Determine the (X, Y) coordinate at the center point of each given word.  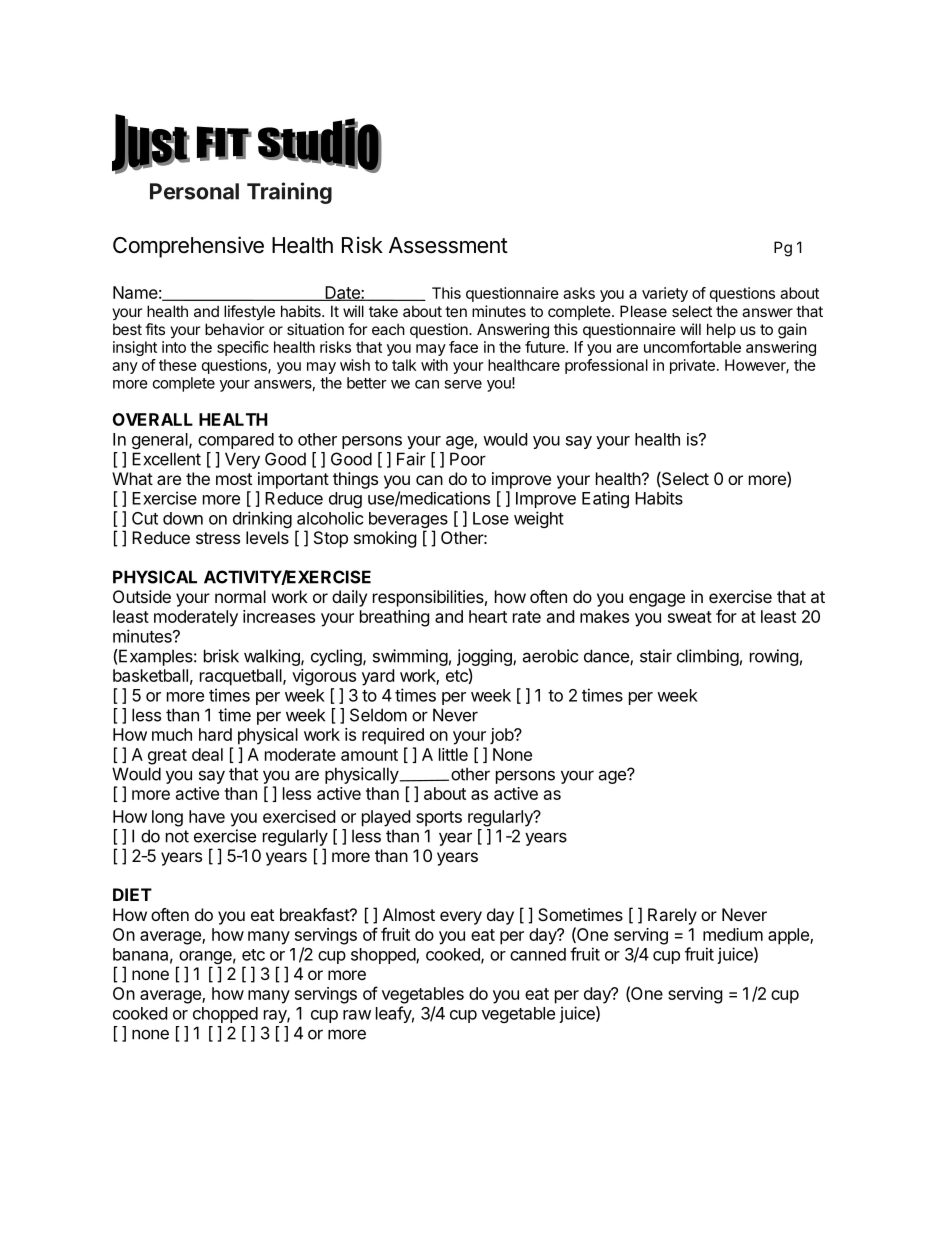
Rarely (672, 916)
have (207, 816)
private (692, 366)
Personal (194, 191)
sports (439, 819)
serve (463, 384)
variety (665, 294)
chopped (225, 1015)
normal (240, 596)
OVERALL (153, 419)
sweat (690, 617)
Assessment (448, 245)
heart (488, 616)
